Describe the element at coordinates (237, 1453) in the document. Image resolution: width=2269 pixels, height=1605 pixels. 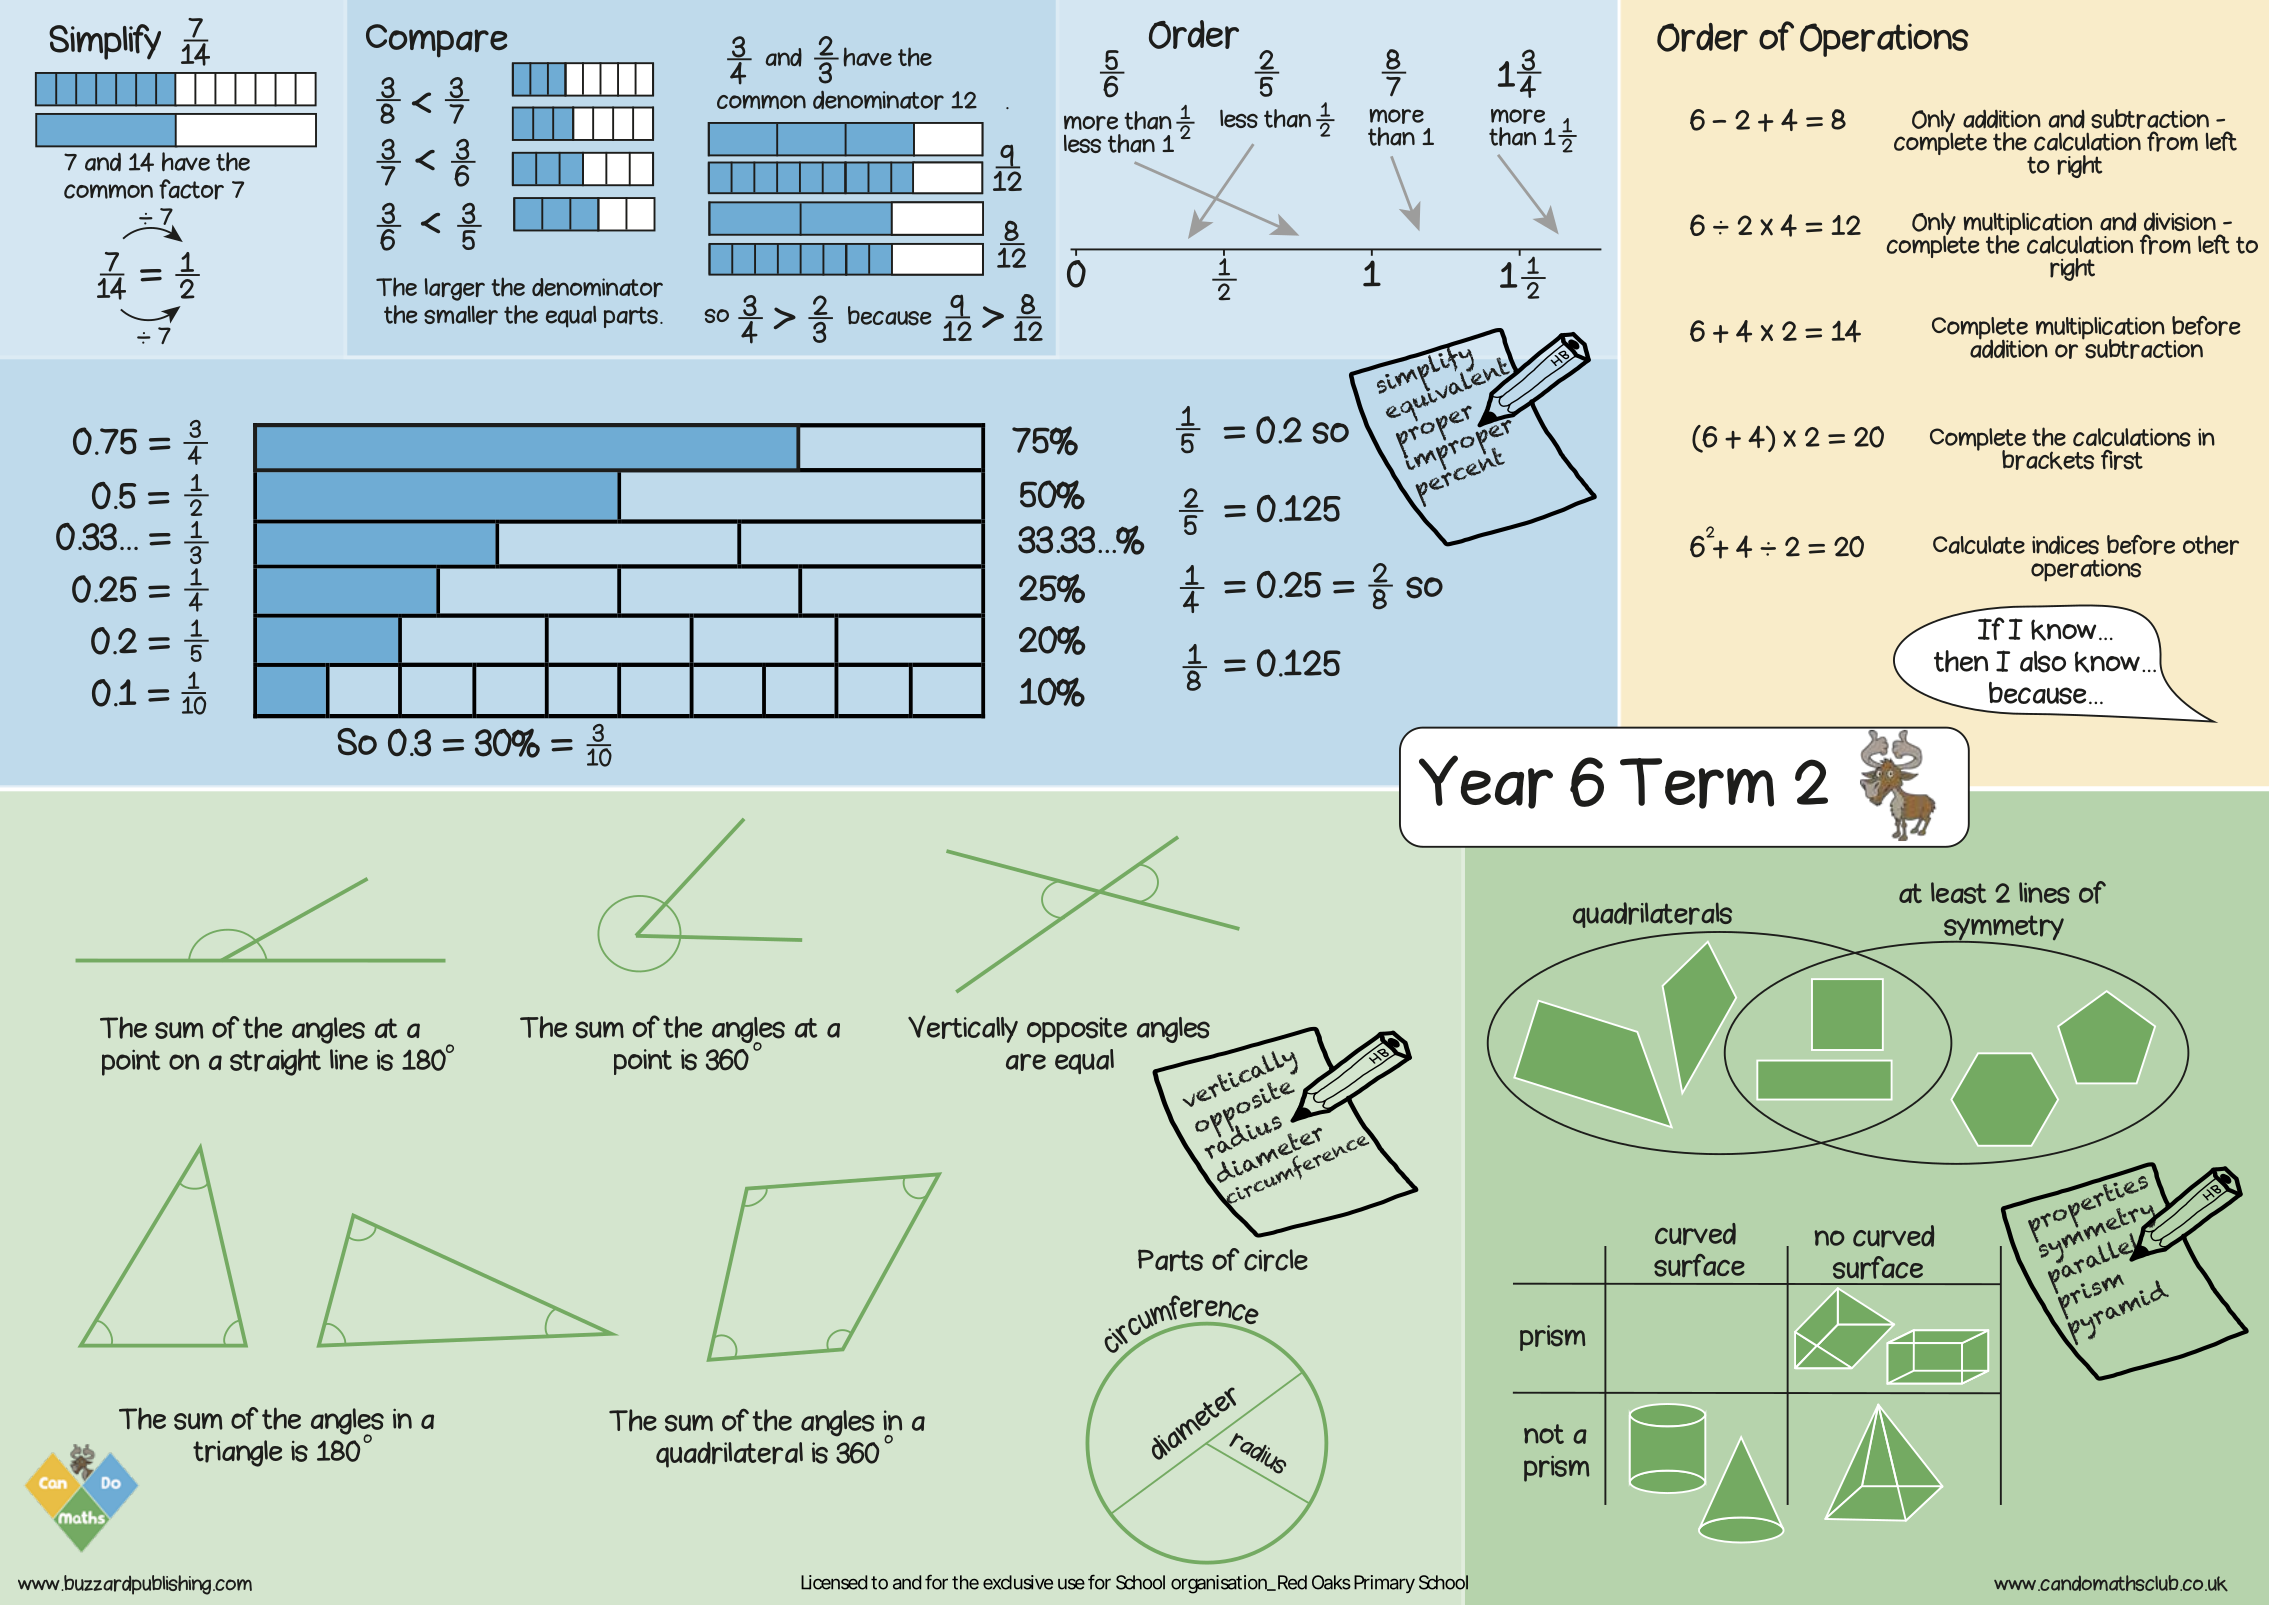
I see `triangle` at that location.
